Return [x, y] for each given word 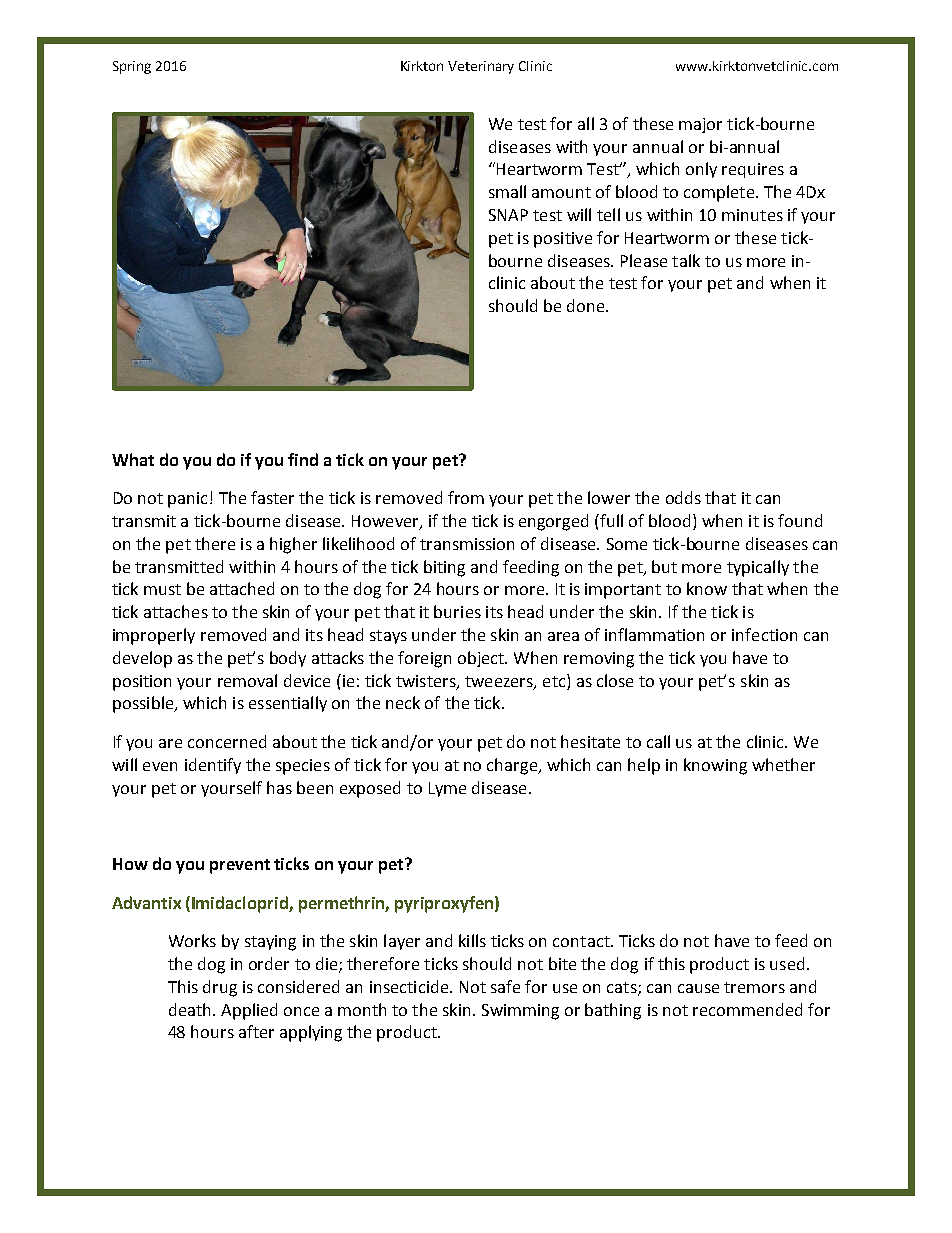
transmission [467, 544]
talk [686, 260]
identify [213, 766]
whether [783, 764]
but [664, 566]
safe [505, 986]
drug [220, 988]
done [587, 305]
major [700, 125]
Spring [132, 67]
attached [242, 588]
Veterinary [481, 67]
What [133, 459]
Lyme [447, 789]
